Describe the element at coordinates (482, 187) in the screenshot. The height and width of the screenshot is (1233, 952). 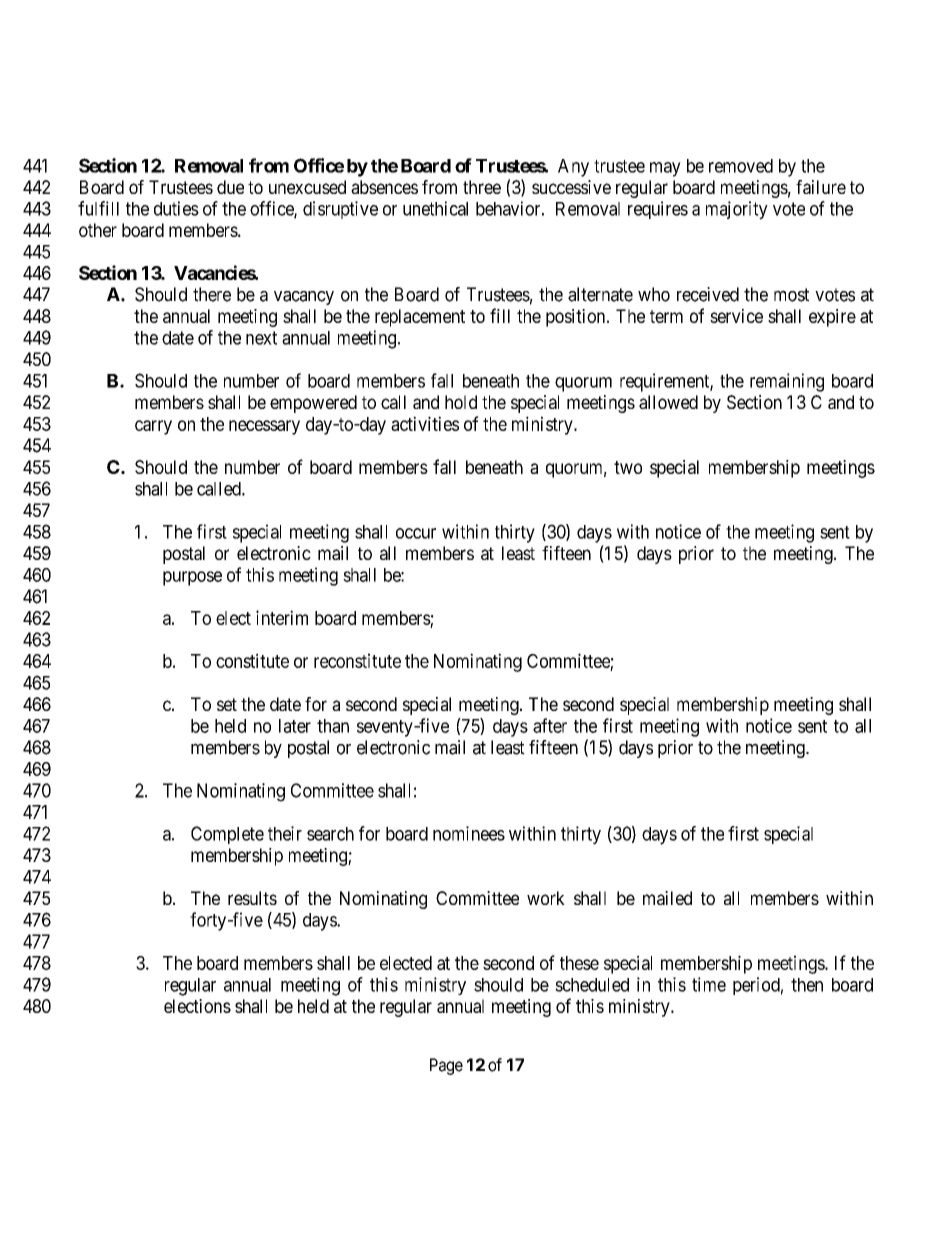
I see `three` at that location.
